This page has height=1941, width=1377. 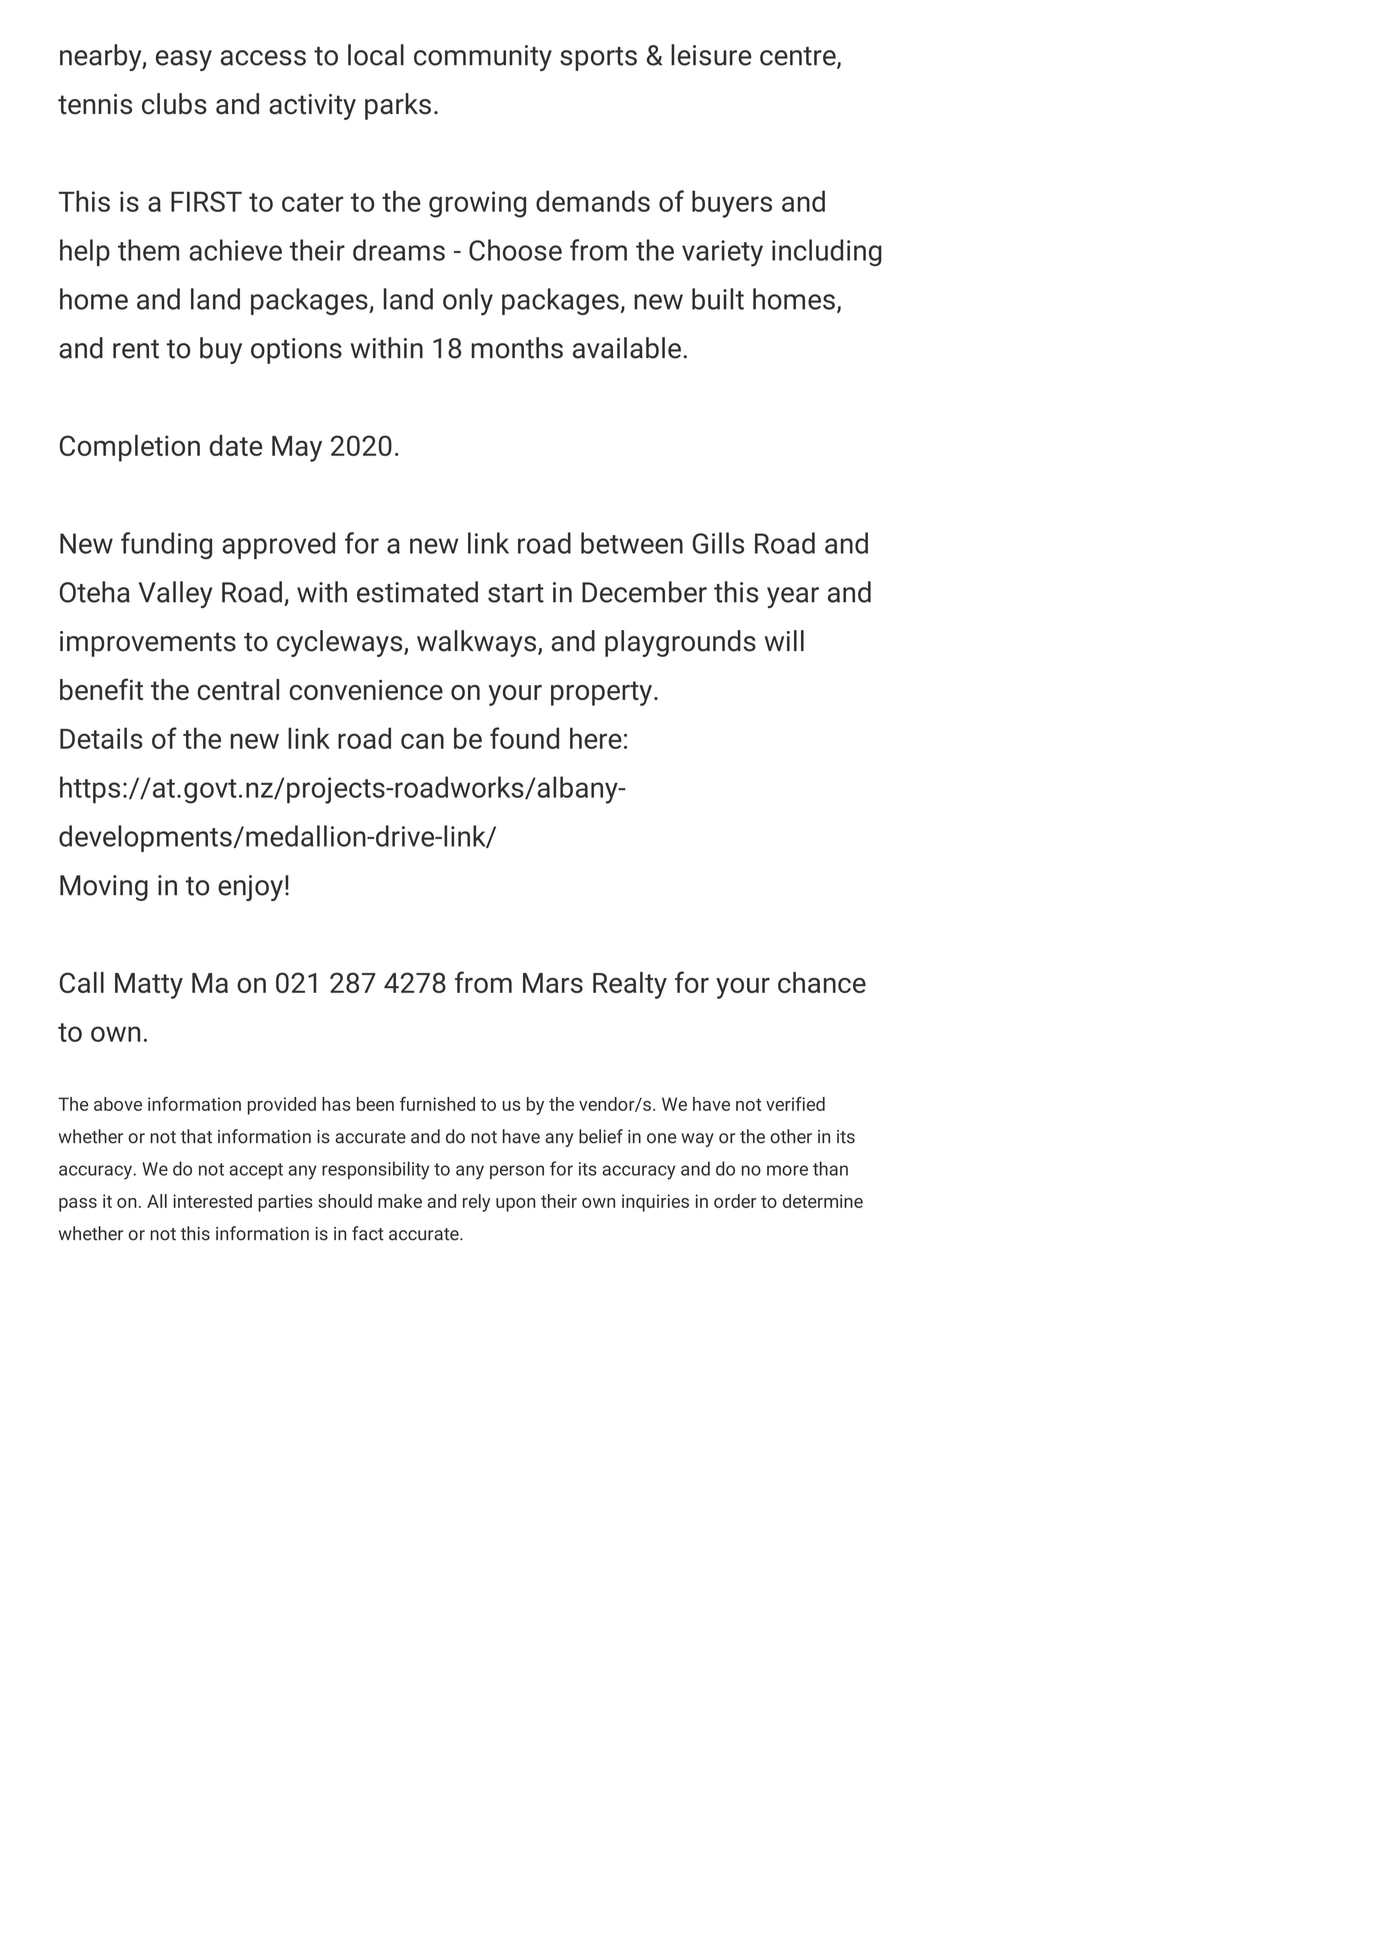 I want to click on enjoy, so click(x=250, y=888).
